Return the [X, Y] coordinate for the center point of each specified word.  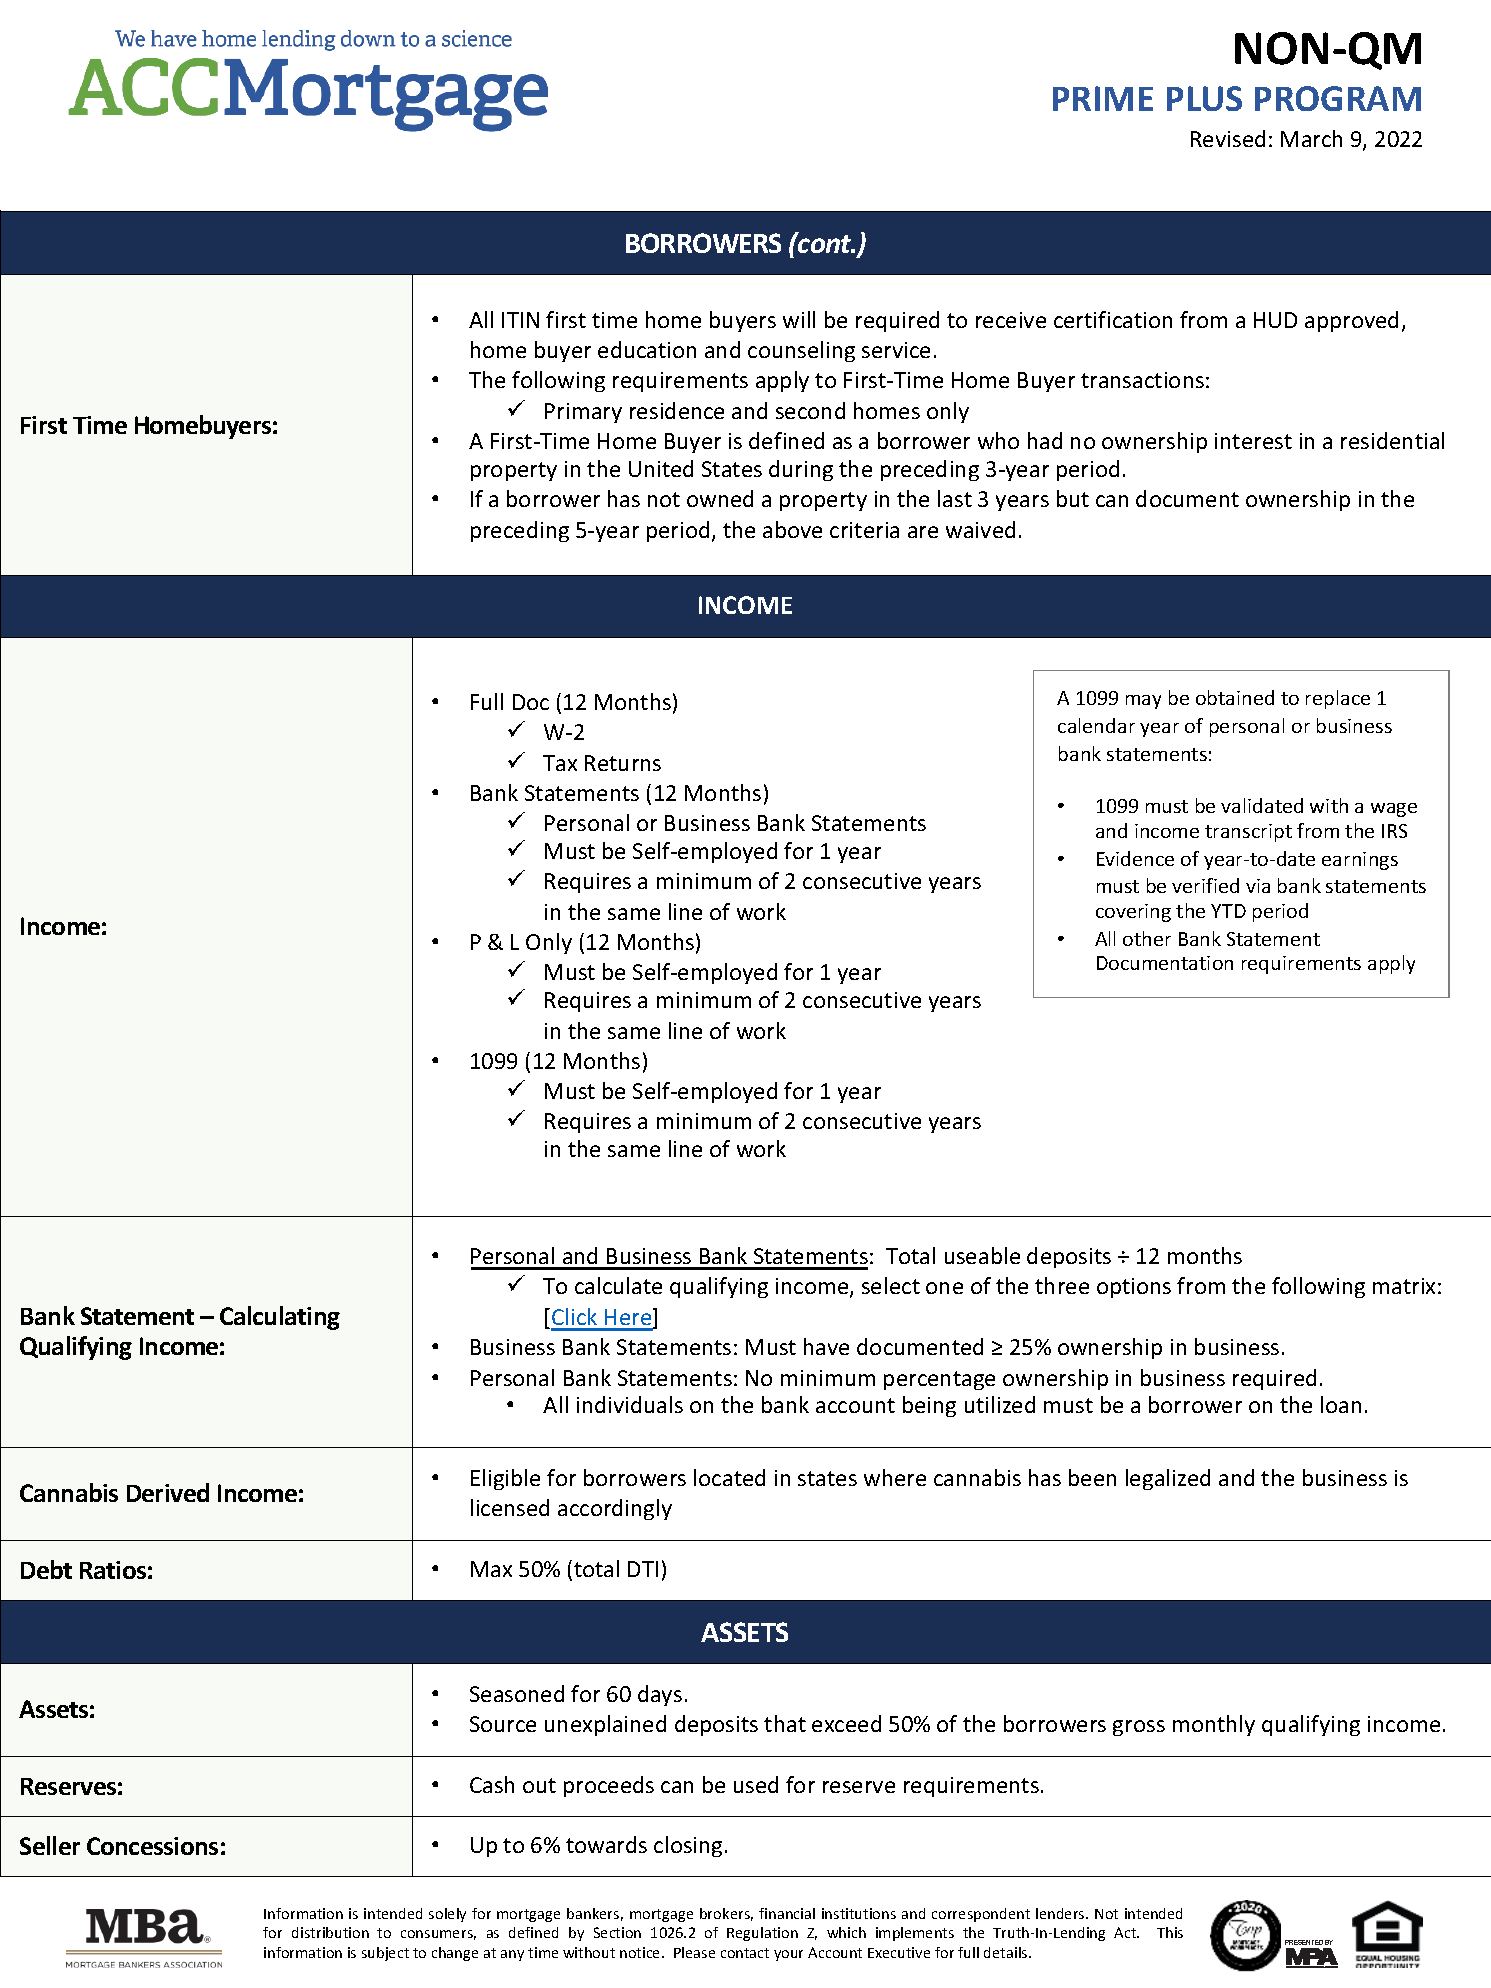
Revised [1228, 138]
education [647, 349]
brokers [726, 1914]
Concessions [152, 1846]
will [799, 319]
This [1170, 1932]
